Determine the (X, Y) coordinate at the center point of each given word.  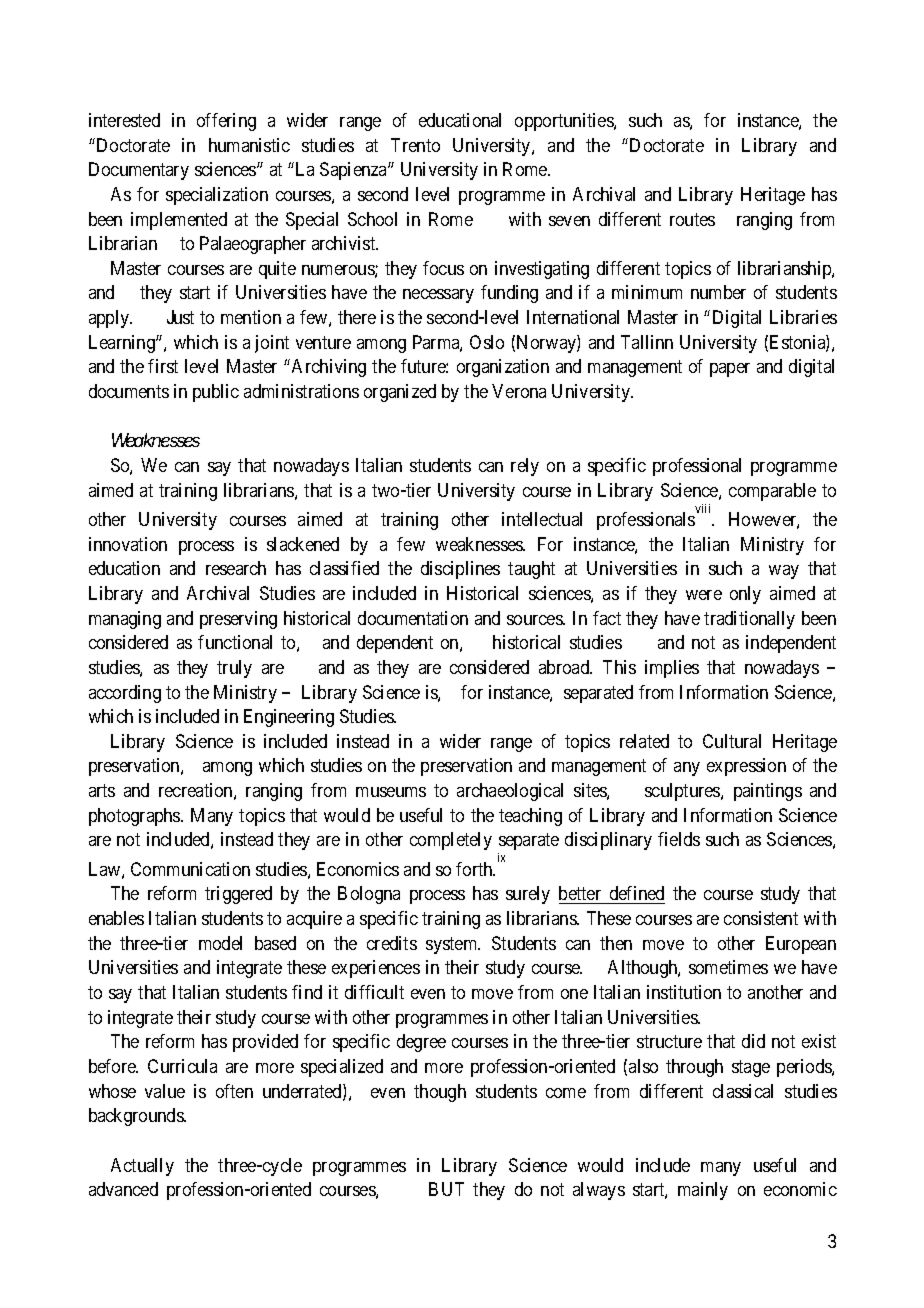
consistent (761, 918)
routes (692, 219)
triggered (238, 895)
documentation (413, 618)
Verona (519, 391)
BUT (446, 1189)
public (216, 393)
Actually (142, 1167)
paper (730, 370)
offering (226, 122)
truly (234, 669)
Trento (415, 145)
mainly (703, 1191)
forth (475, 869)
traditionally (749, 620)
